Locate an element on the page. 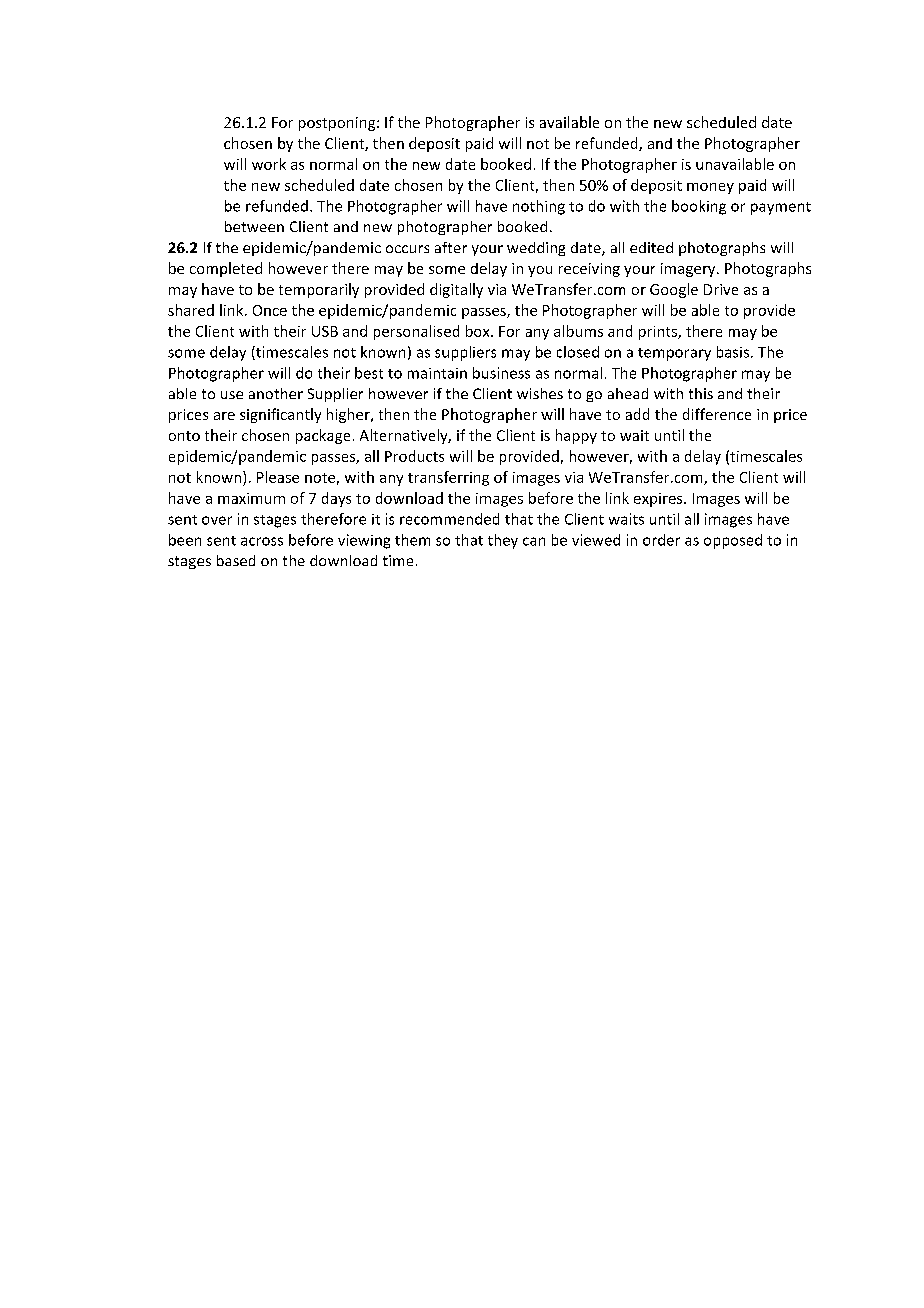  across is located at coordinates (262, 541).
